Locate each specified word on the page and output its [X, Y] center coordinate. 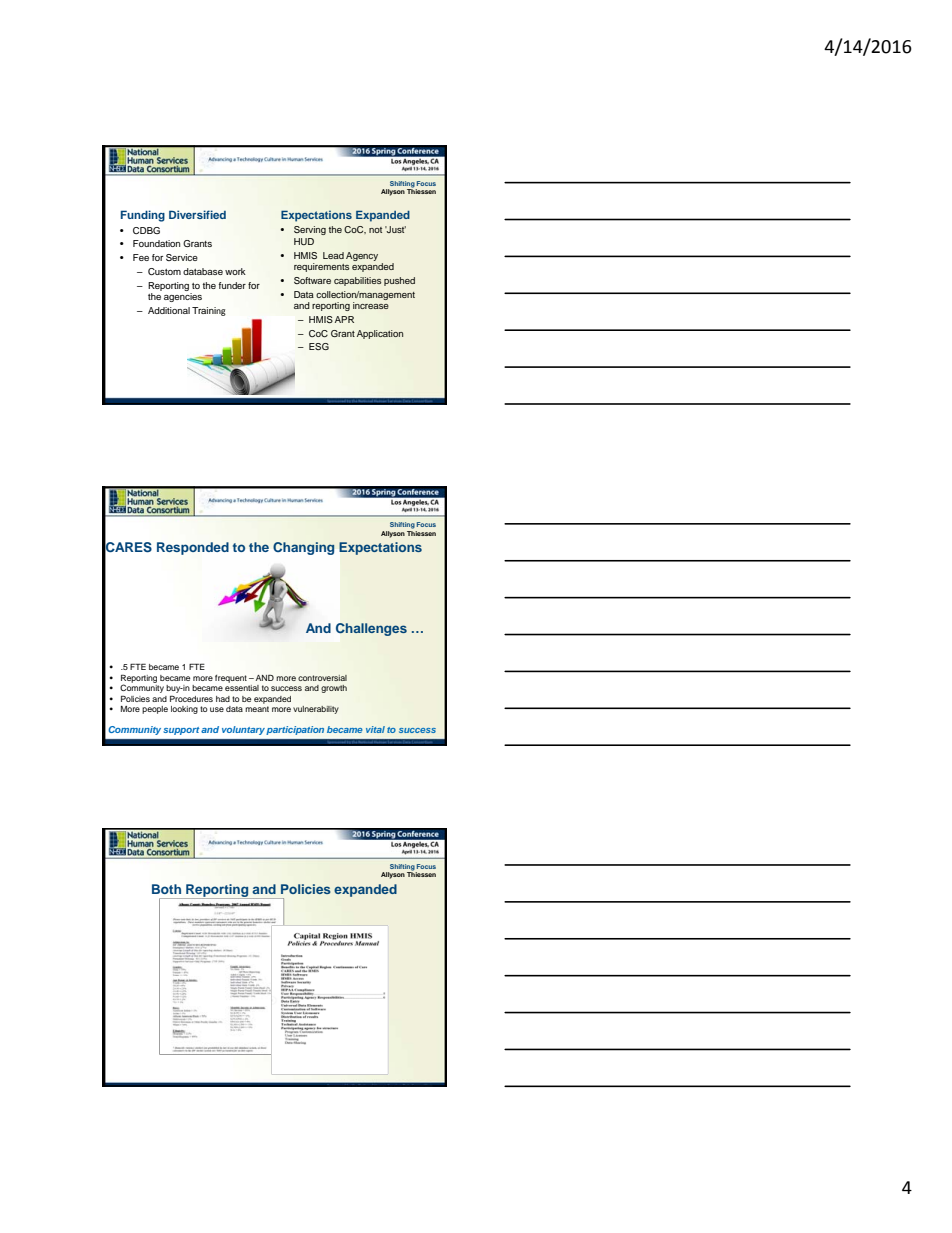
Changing [304, 548]
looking [184, 710]
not [375, 230]
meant [257, 709]
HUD [304, 241]
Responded [193, 548]
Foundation [156, 243]
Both [166, 889]
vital [375, 729]
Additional [169, 310]
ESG [319, 346]
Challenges [371, 629]
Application [380, 334]
